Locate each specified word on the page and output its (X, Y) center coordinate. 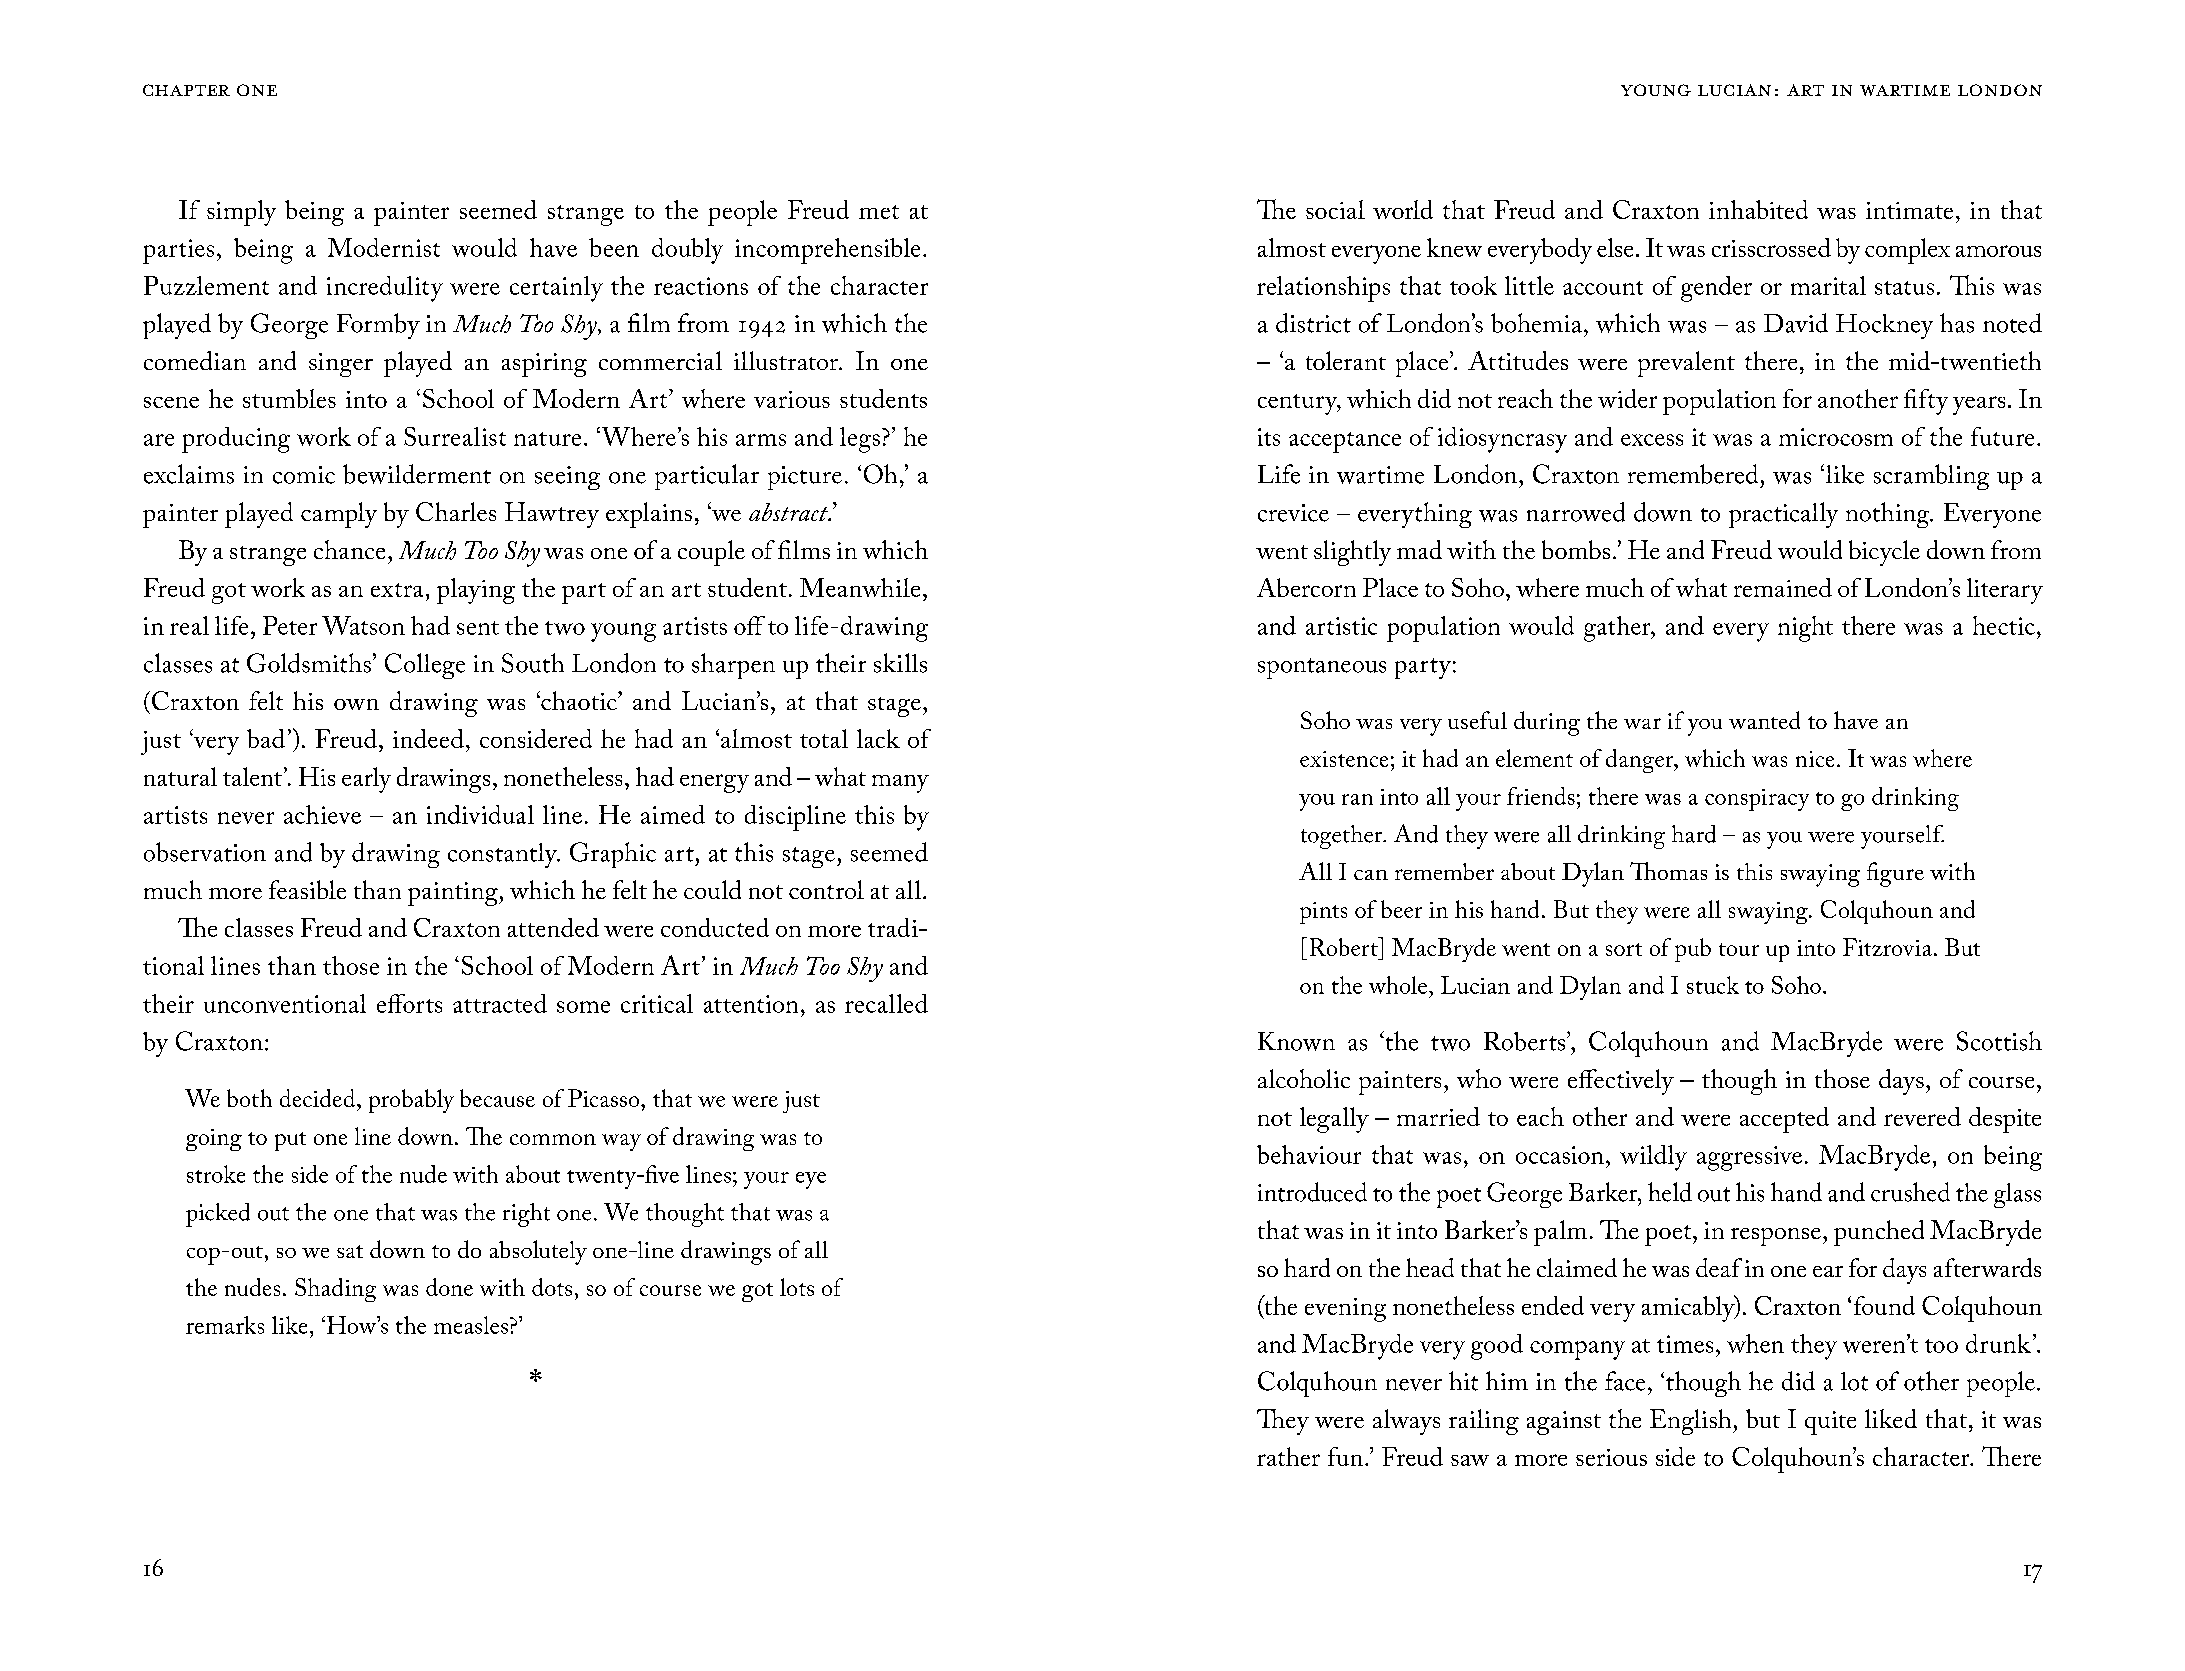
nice (1815, 759)
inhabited (1758, 209)
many (900, 784)
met (879, 212)
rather (1288, 1456)
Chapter (186, 90)
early (366, 780)
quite (1830, 1423)
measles (471, 1325)
